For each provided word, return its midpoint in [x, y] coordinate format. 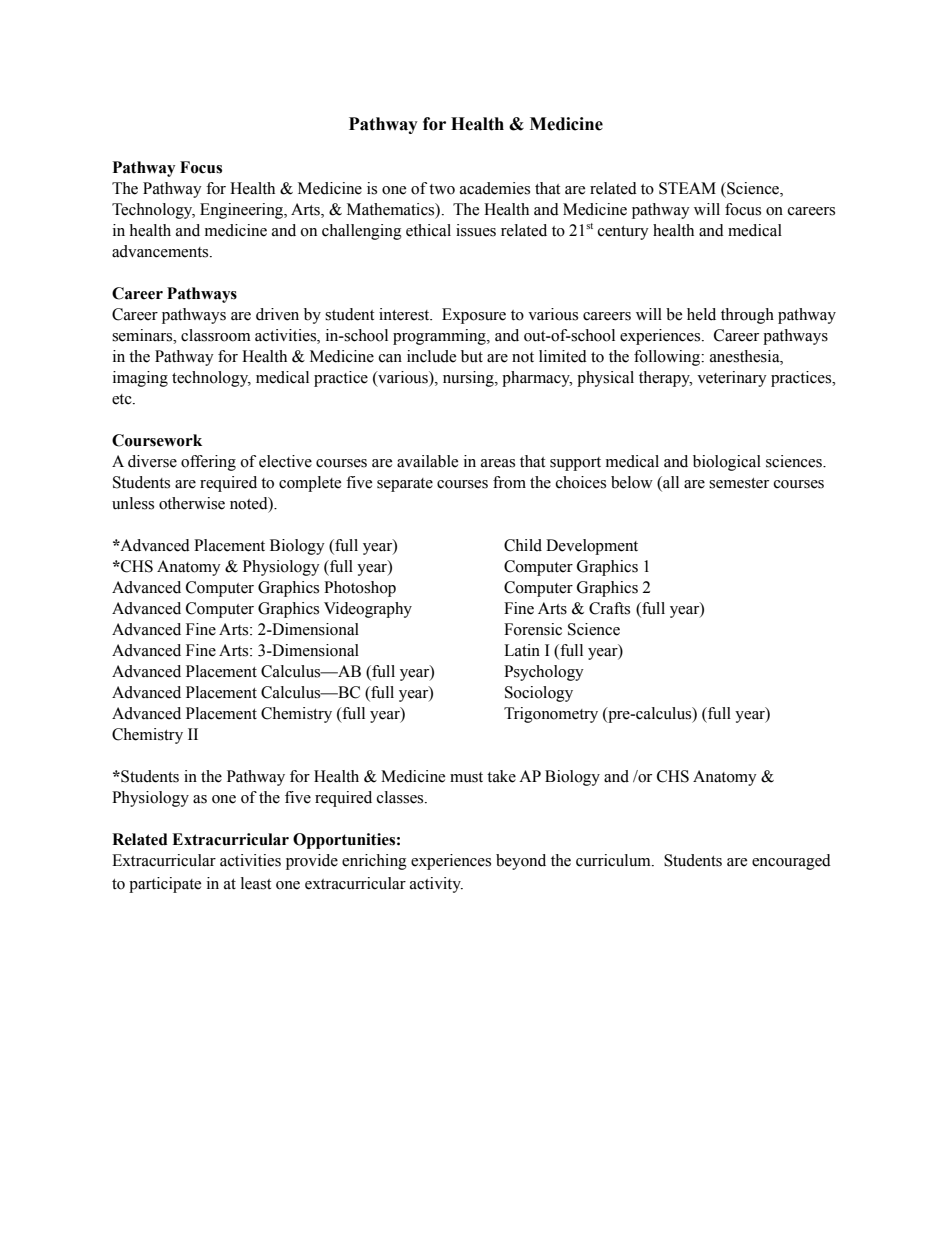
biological [727, 463]
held [701, 314]
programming [440, 337]
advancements [161, 251]
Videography [368, 610]
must [466, 777]
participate [165, 885]
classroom [216, 335]
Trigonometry [551, 715]
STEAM [687, 188]
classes [401, 797]
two [442, 189]
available [427, 461]
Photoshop [360, 589]
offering [208, 463]
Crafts [609, 608]
